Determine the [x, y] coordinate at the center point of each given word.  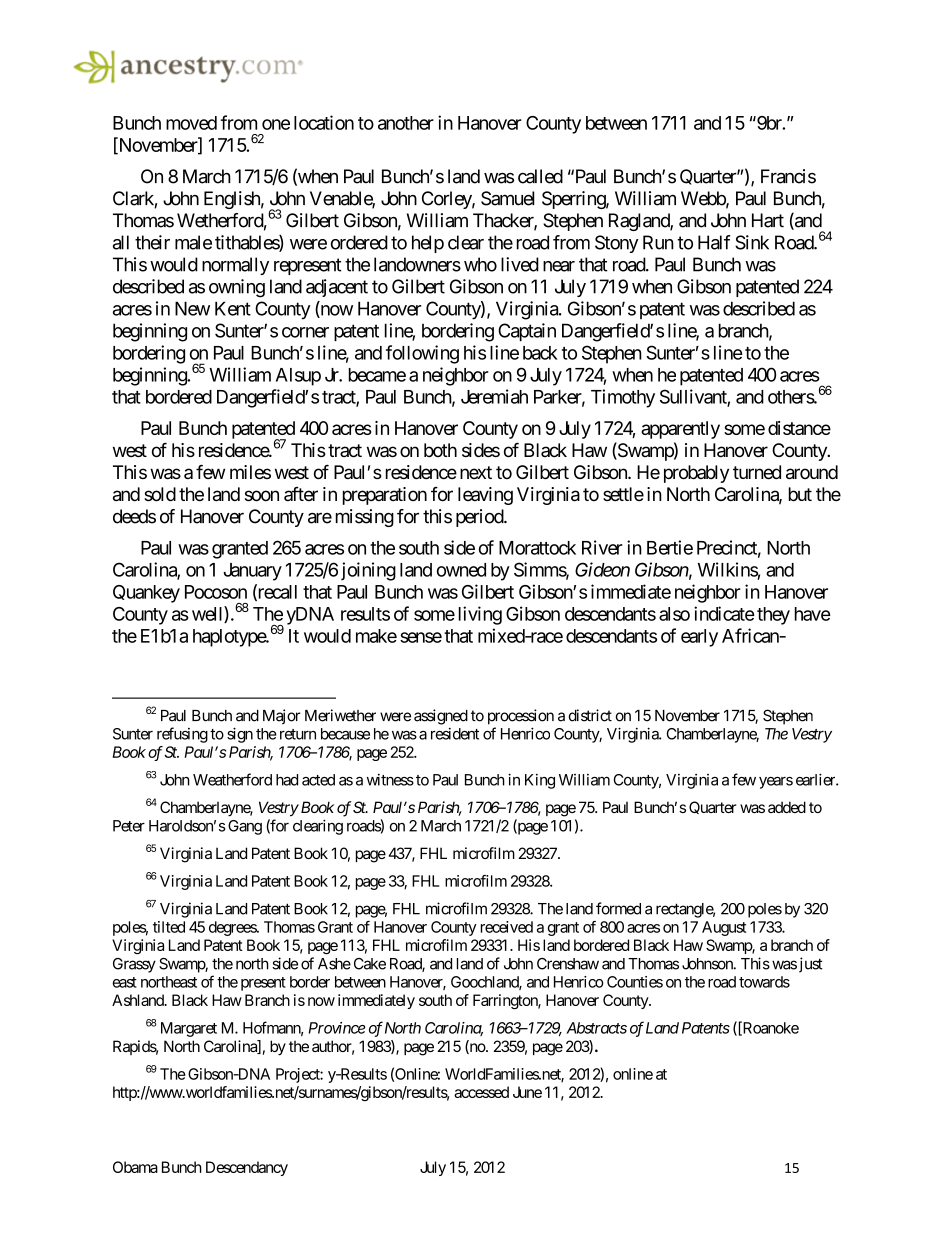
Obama [135, 1167]
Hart [768, 220]
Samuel [508, 198]
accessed [481, 1092]
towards [764, 982]
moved [191, 123]
